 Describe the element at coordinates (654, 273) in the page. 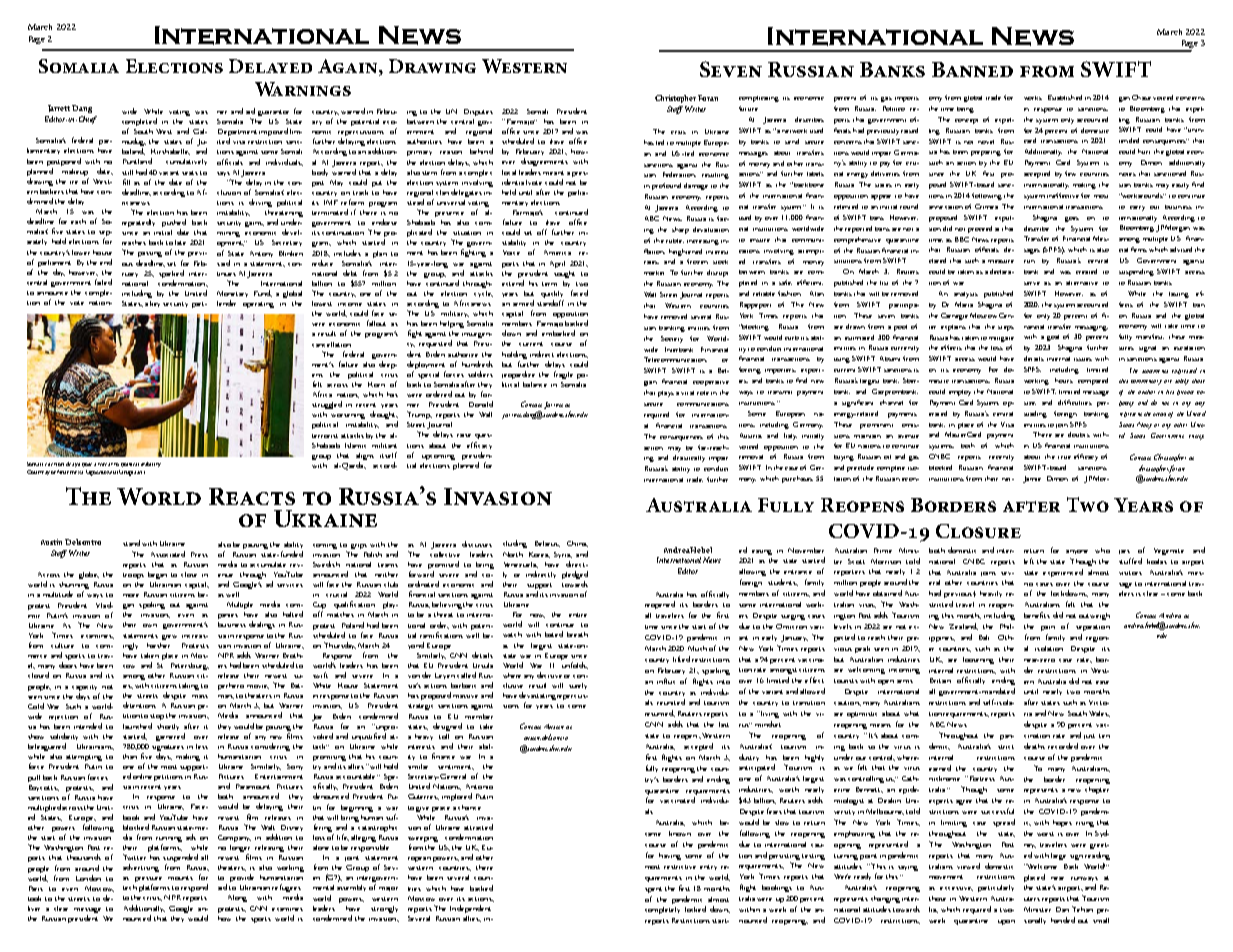

I see `market` at that location.
